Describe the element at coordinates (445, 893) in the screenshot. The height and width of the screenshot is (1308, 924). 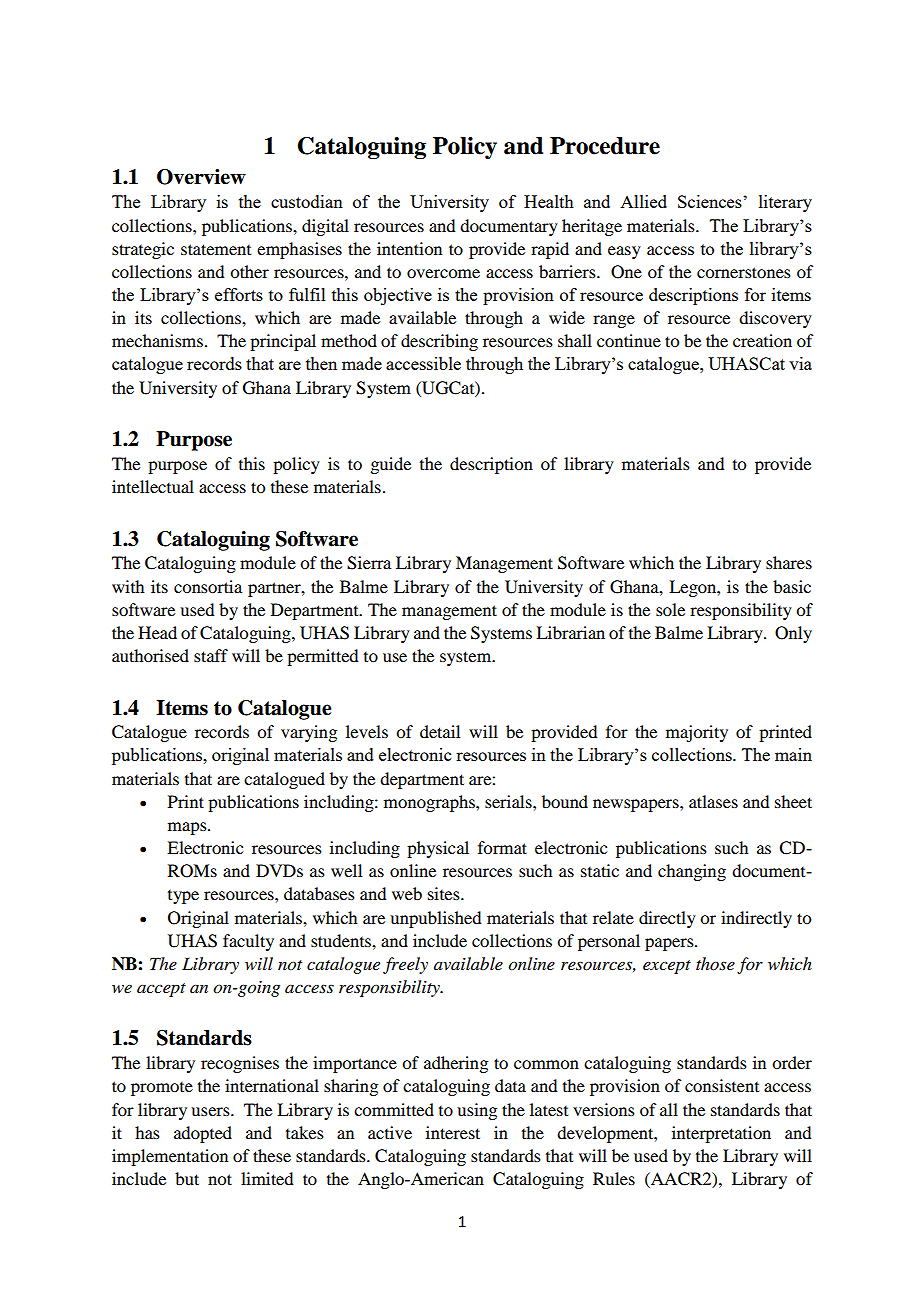
I see `sites` at that location.
